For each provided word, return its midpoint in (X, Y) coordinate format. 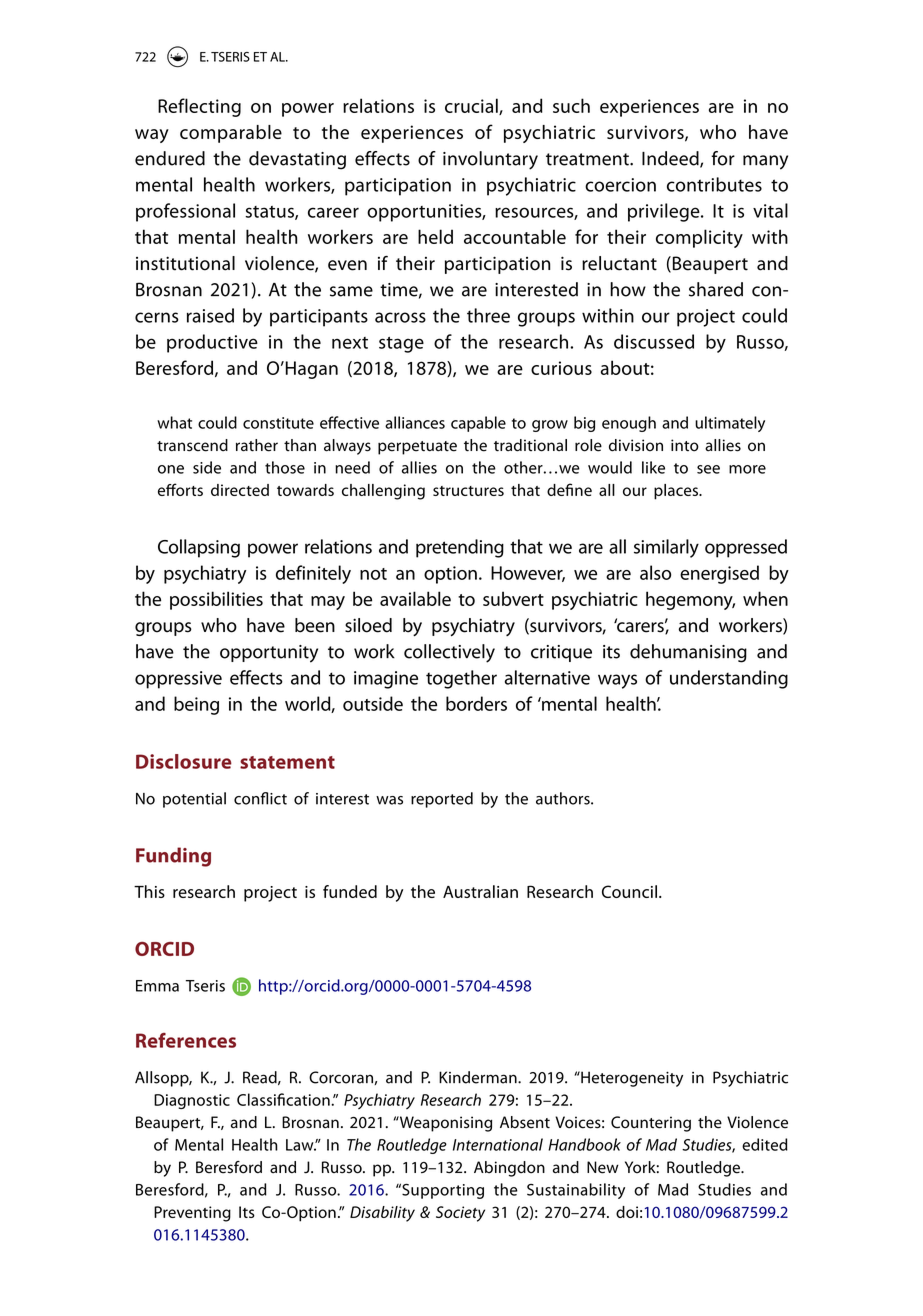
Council (629, 891)
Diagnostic (192, 1101)
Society (460, 1214)
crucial (472, 106)
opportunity (269, 654)
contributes (714, 184)
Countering (651, 1124)
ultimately (730, 424)
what (174, 422)
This (149, 891)
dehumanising (688, 653)
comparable (231, 134)
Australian (480, 891)
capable (478, 424)
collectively (449, 653)
